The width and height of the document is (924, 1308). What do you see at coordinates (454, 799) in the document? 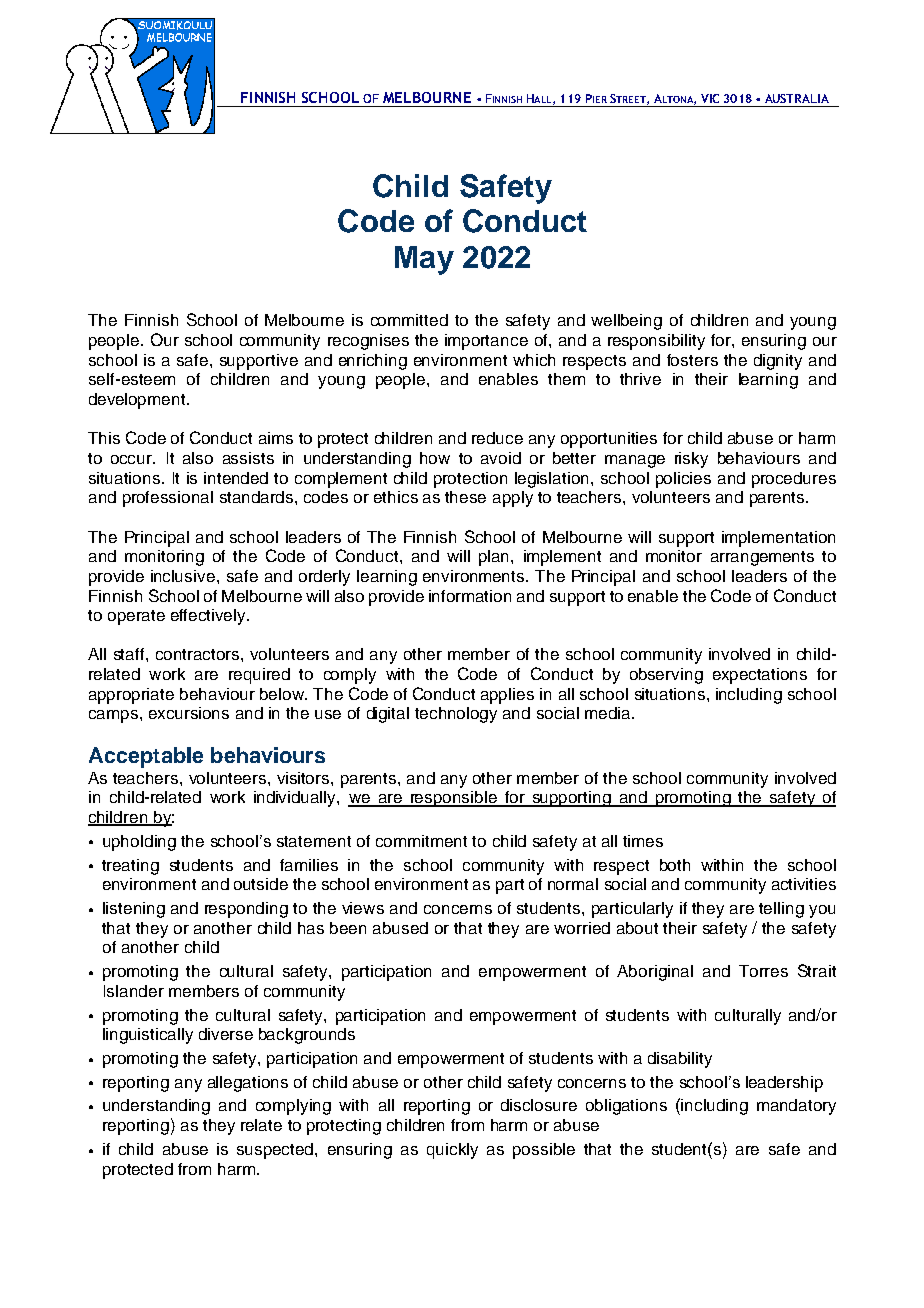
I see `responsible` at bounding box center [454, 799].
